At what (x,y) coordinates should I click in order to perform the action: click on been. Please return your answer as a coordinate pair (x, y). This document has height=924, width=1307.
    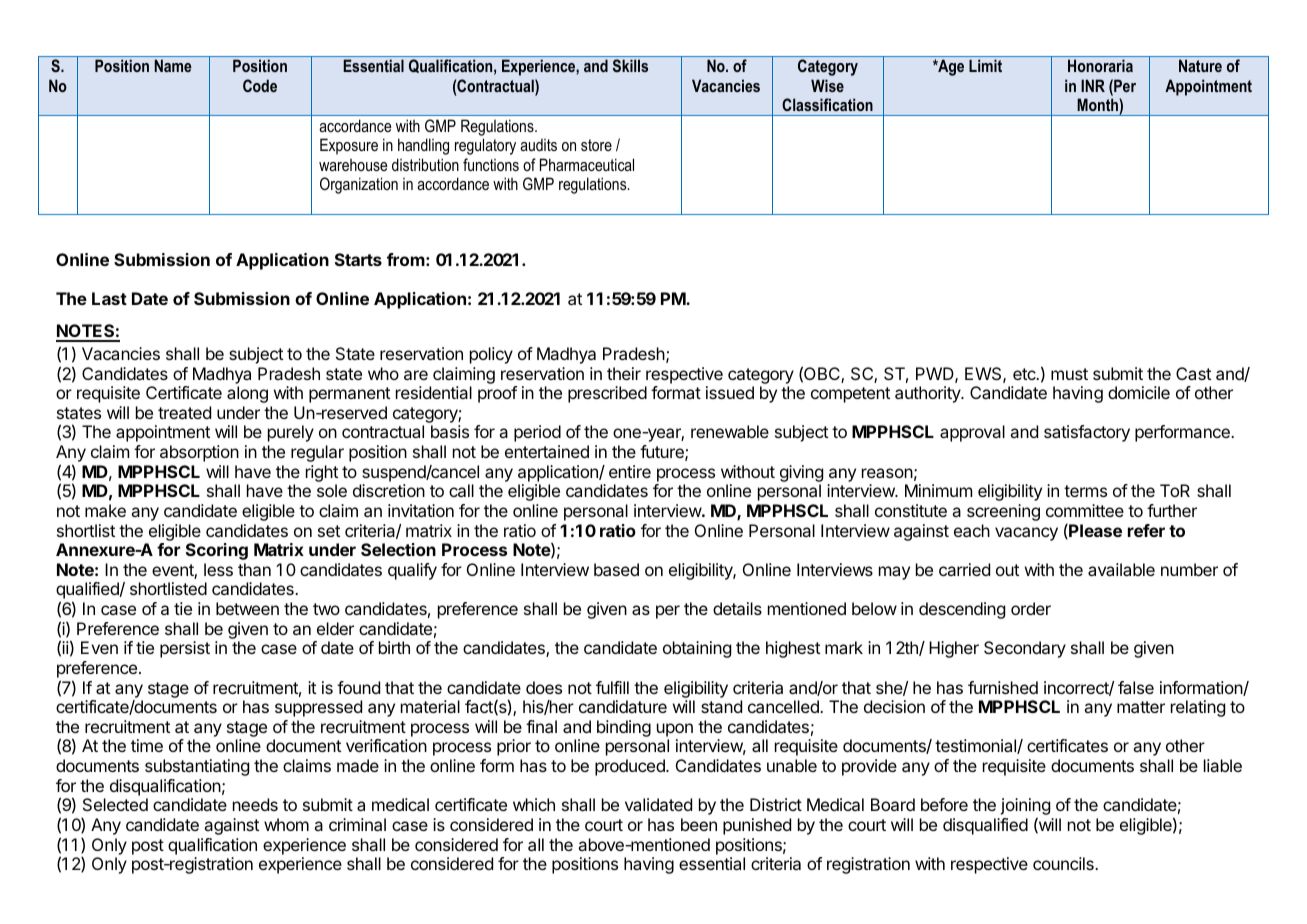
    Looking at the image, I should click on (699, 824).
